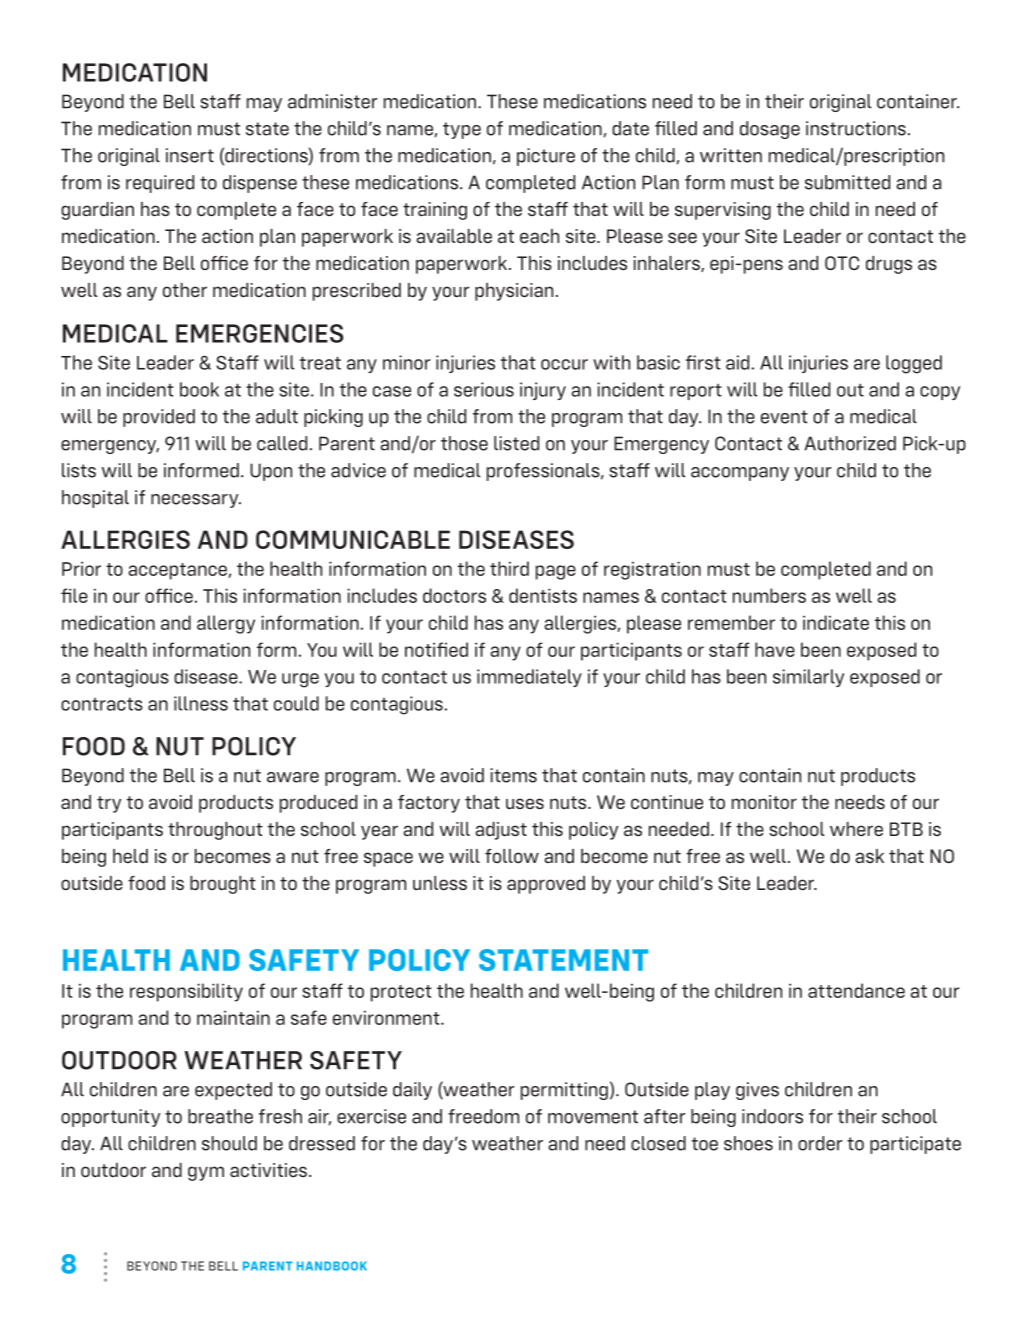 Image resolution: width=1030 pixels, height=1334 pixels. Describe the element at coordinates (856, 128) in the image. I see `instructions` at that location.
